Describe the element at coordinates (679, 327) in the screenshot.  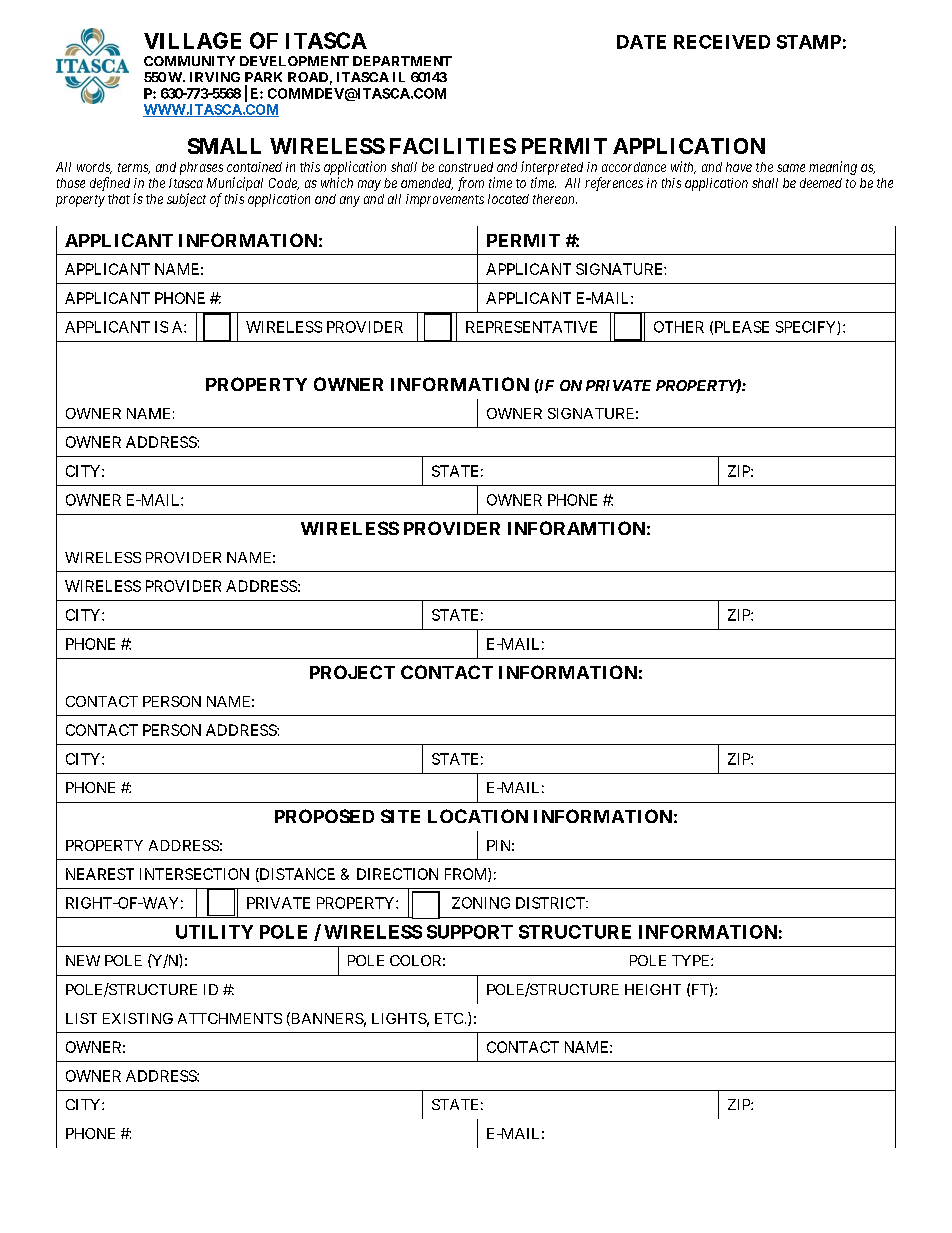
I see `OTHER` at that location.
